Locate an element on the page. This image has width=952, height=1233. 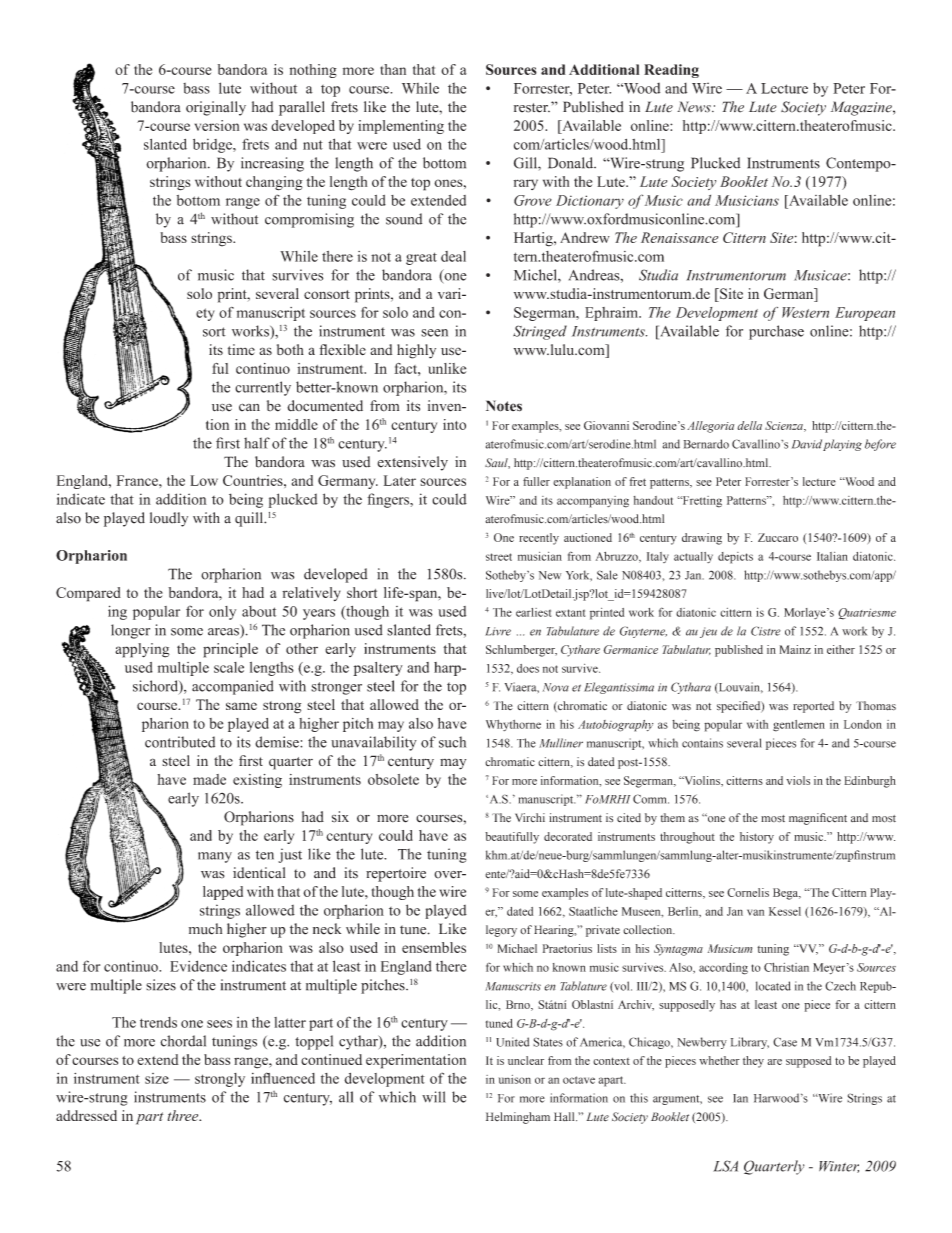
News is located at coordinates (695, 107).
